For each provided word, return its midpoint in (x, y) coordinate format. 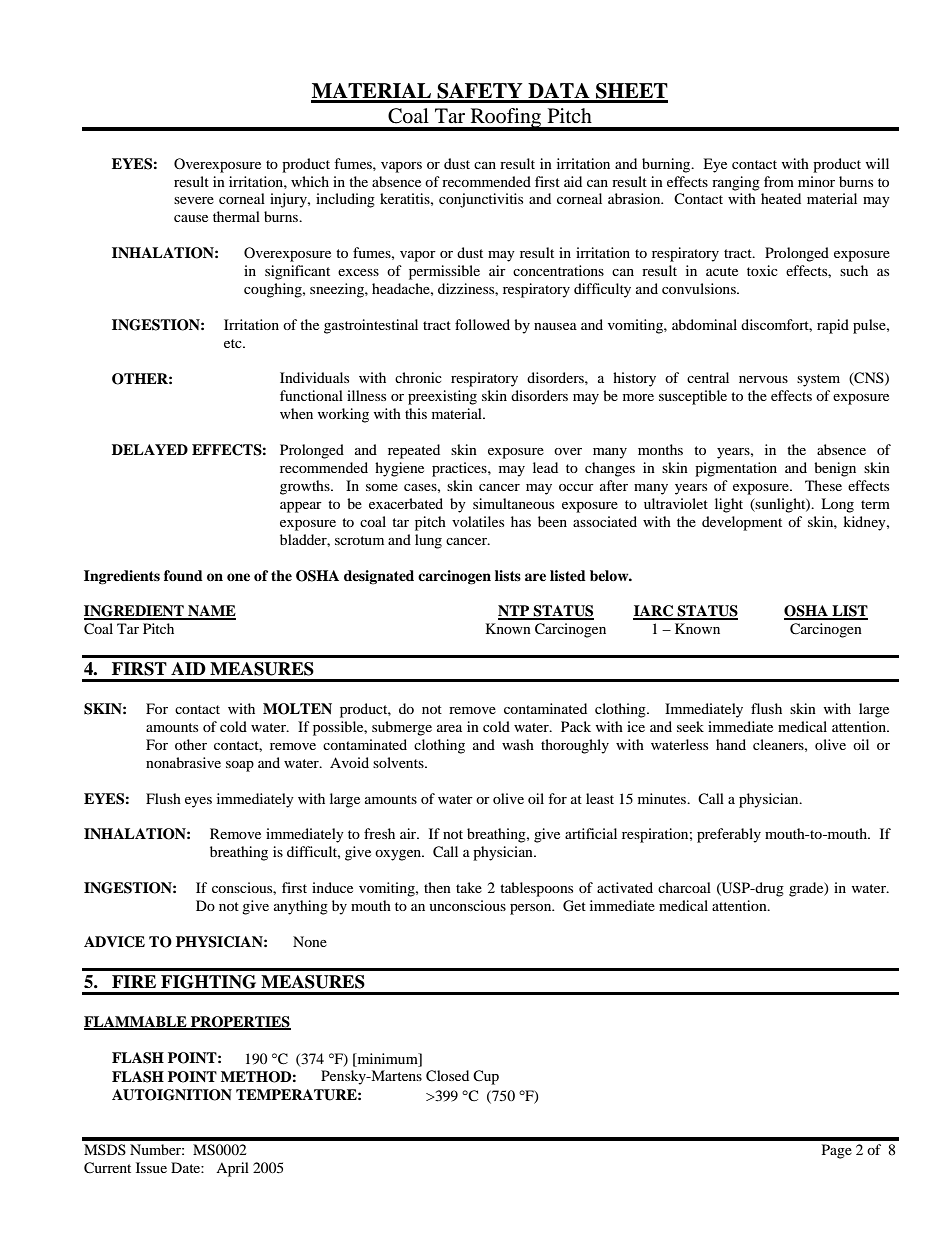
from (779, 181)
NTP (515, 612)
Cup (486, 1077)
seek (690, 726)
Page (837, 1151)
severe (194, 200)
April (232, 1169)
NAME (211, 612)
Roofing (506, 119)
